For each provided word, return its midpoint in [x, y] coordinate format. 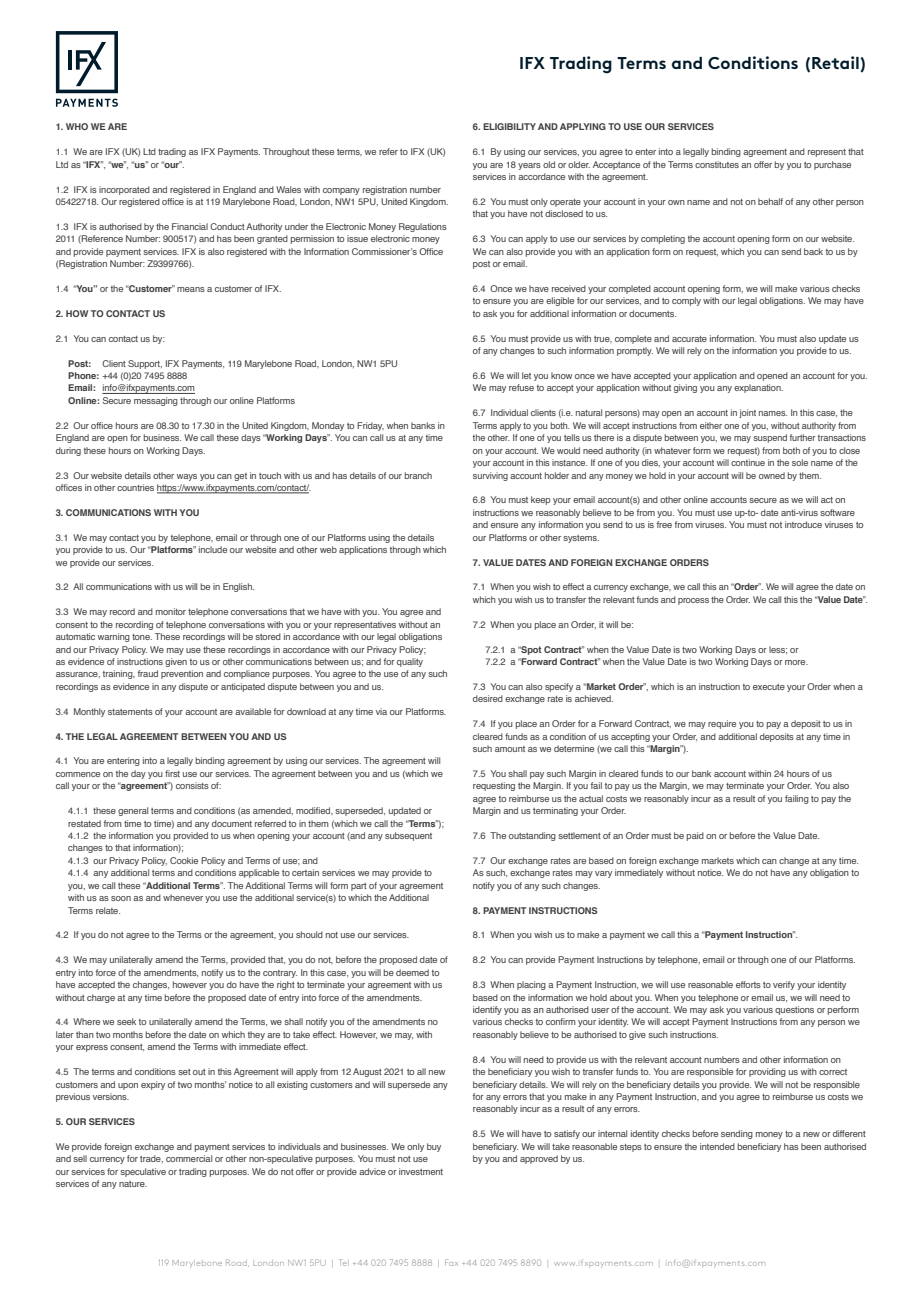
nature [133, 1184]
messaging [156, 401]
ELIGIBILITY [509, 126]
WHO [77, 126]
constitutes [717, 164]
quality [410, 662]
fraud [148, 673]
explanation [758, 388]
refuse [521, 387]
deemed [412, 972]
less [778, 650]
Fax [451, 1262]
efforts [748, 984]
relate [108, 910]
